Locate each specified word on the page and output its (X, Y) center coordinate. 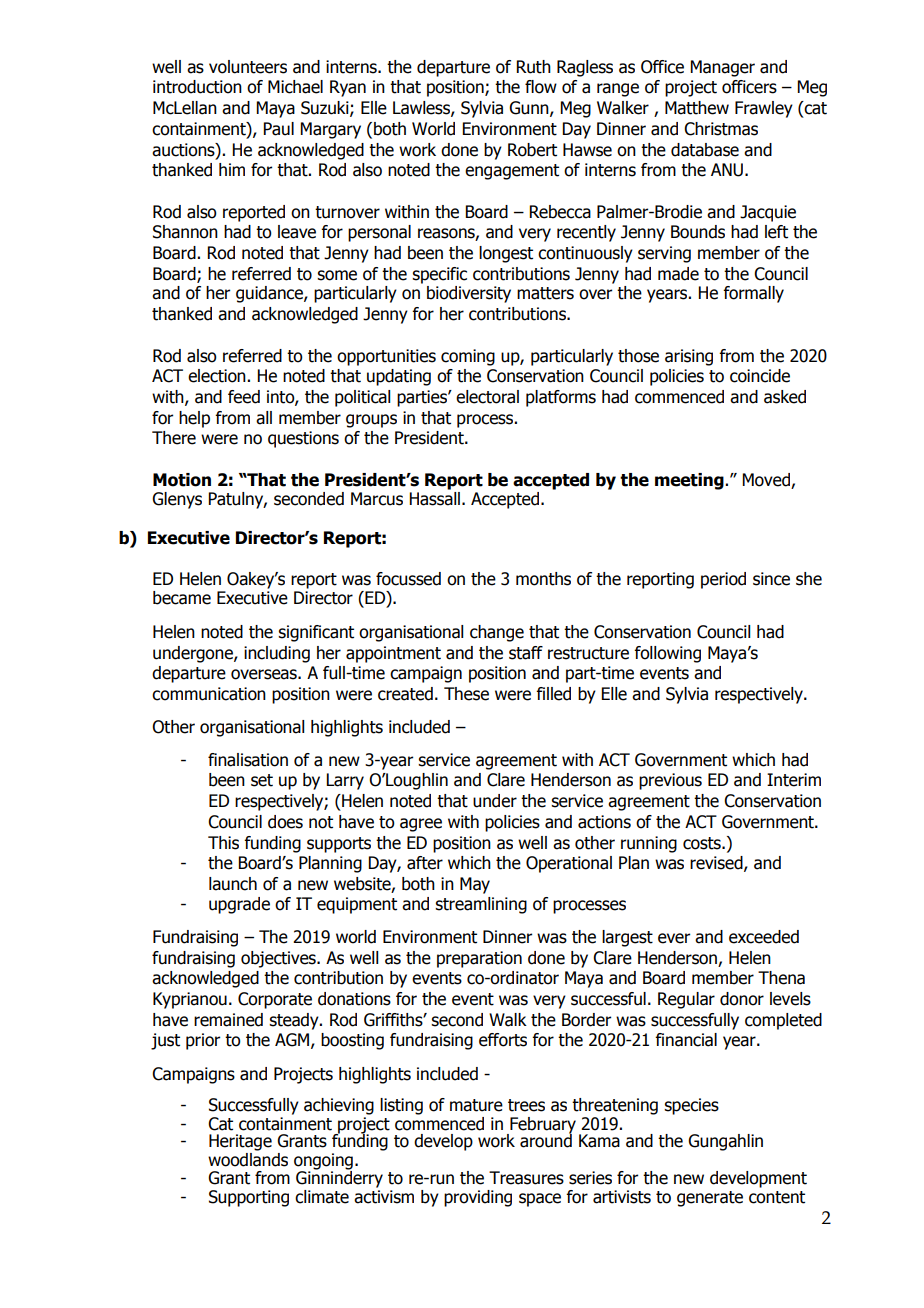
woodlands (248, 1158)
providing (478, 1198)
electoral (487, 397)
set (262, 780)
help (194, 419)
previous (670, 781)
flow (541, 87)
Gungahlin (725, 1142)
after (425, 863)
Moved (766, 480)
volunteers (248, 67)
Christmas (721, 129)
